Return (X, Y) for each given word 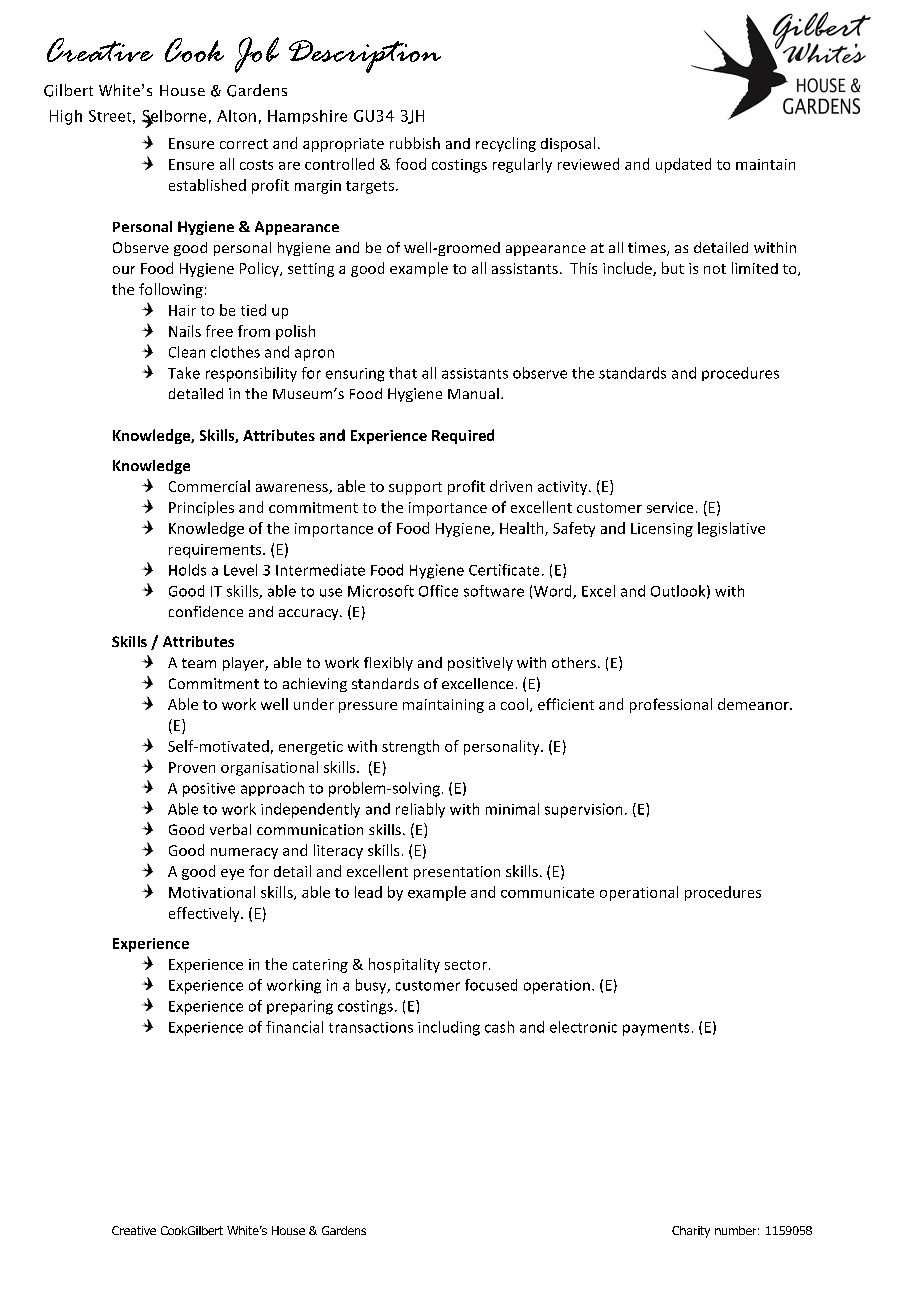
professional (671, 705)
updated (683, 165)
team (199, 663)
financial (294, 1027)
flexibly (388, 664)
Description (365, 56)
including (449, 1028)
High (66, 117)
